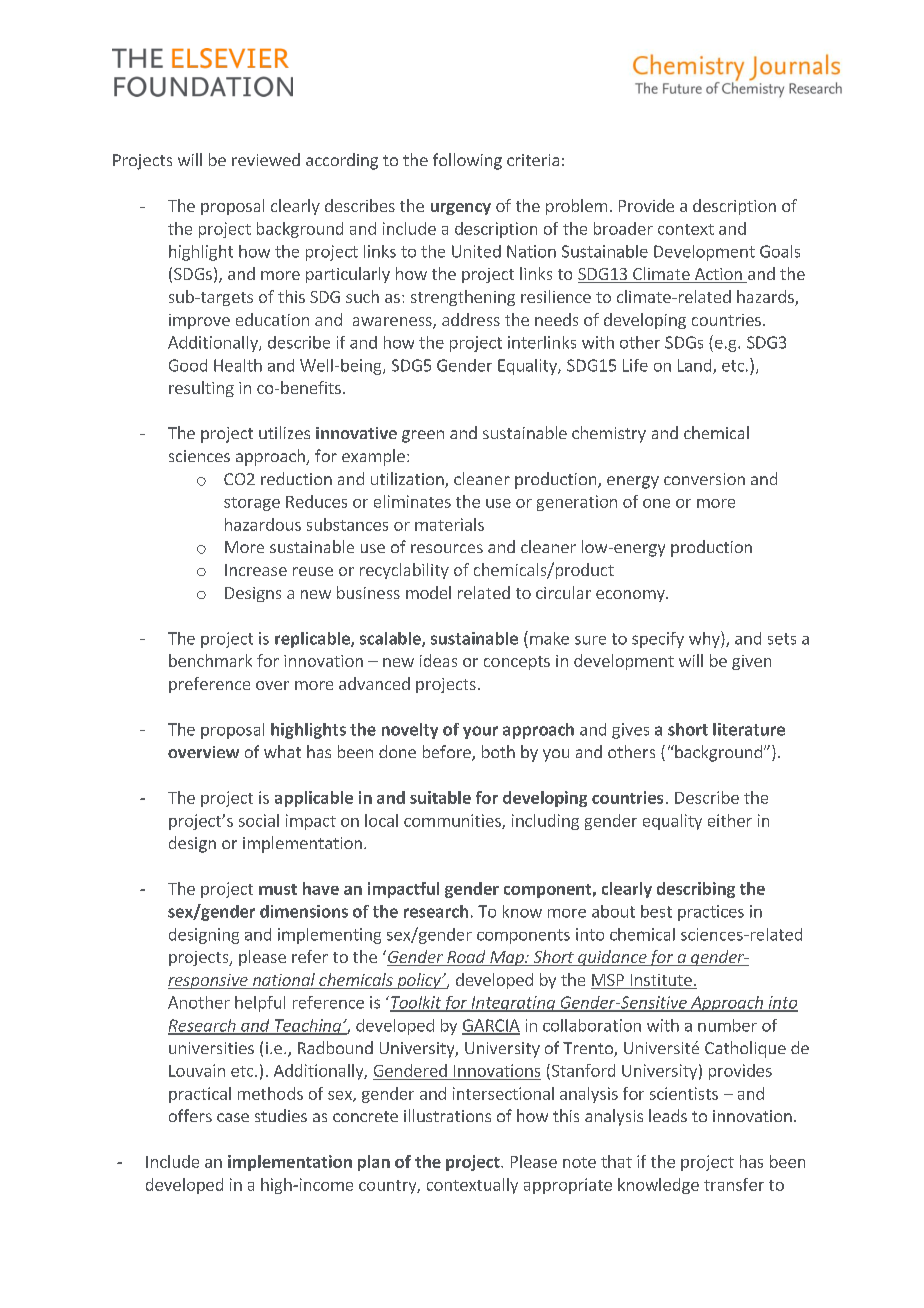 The width and height of the screenshot is (924, 1308). I want to click on conversion, so click(704, 479).
